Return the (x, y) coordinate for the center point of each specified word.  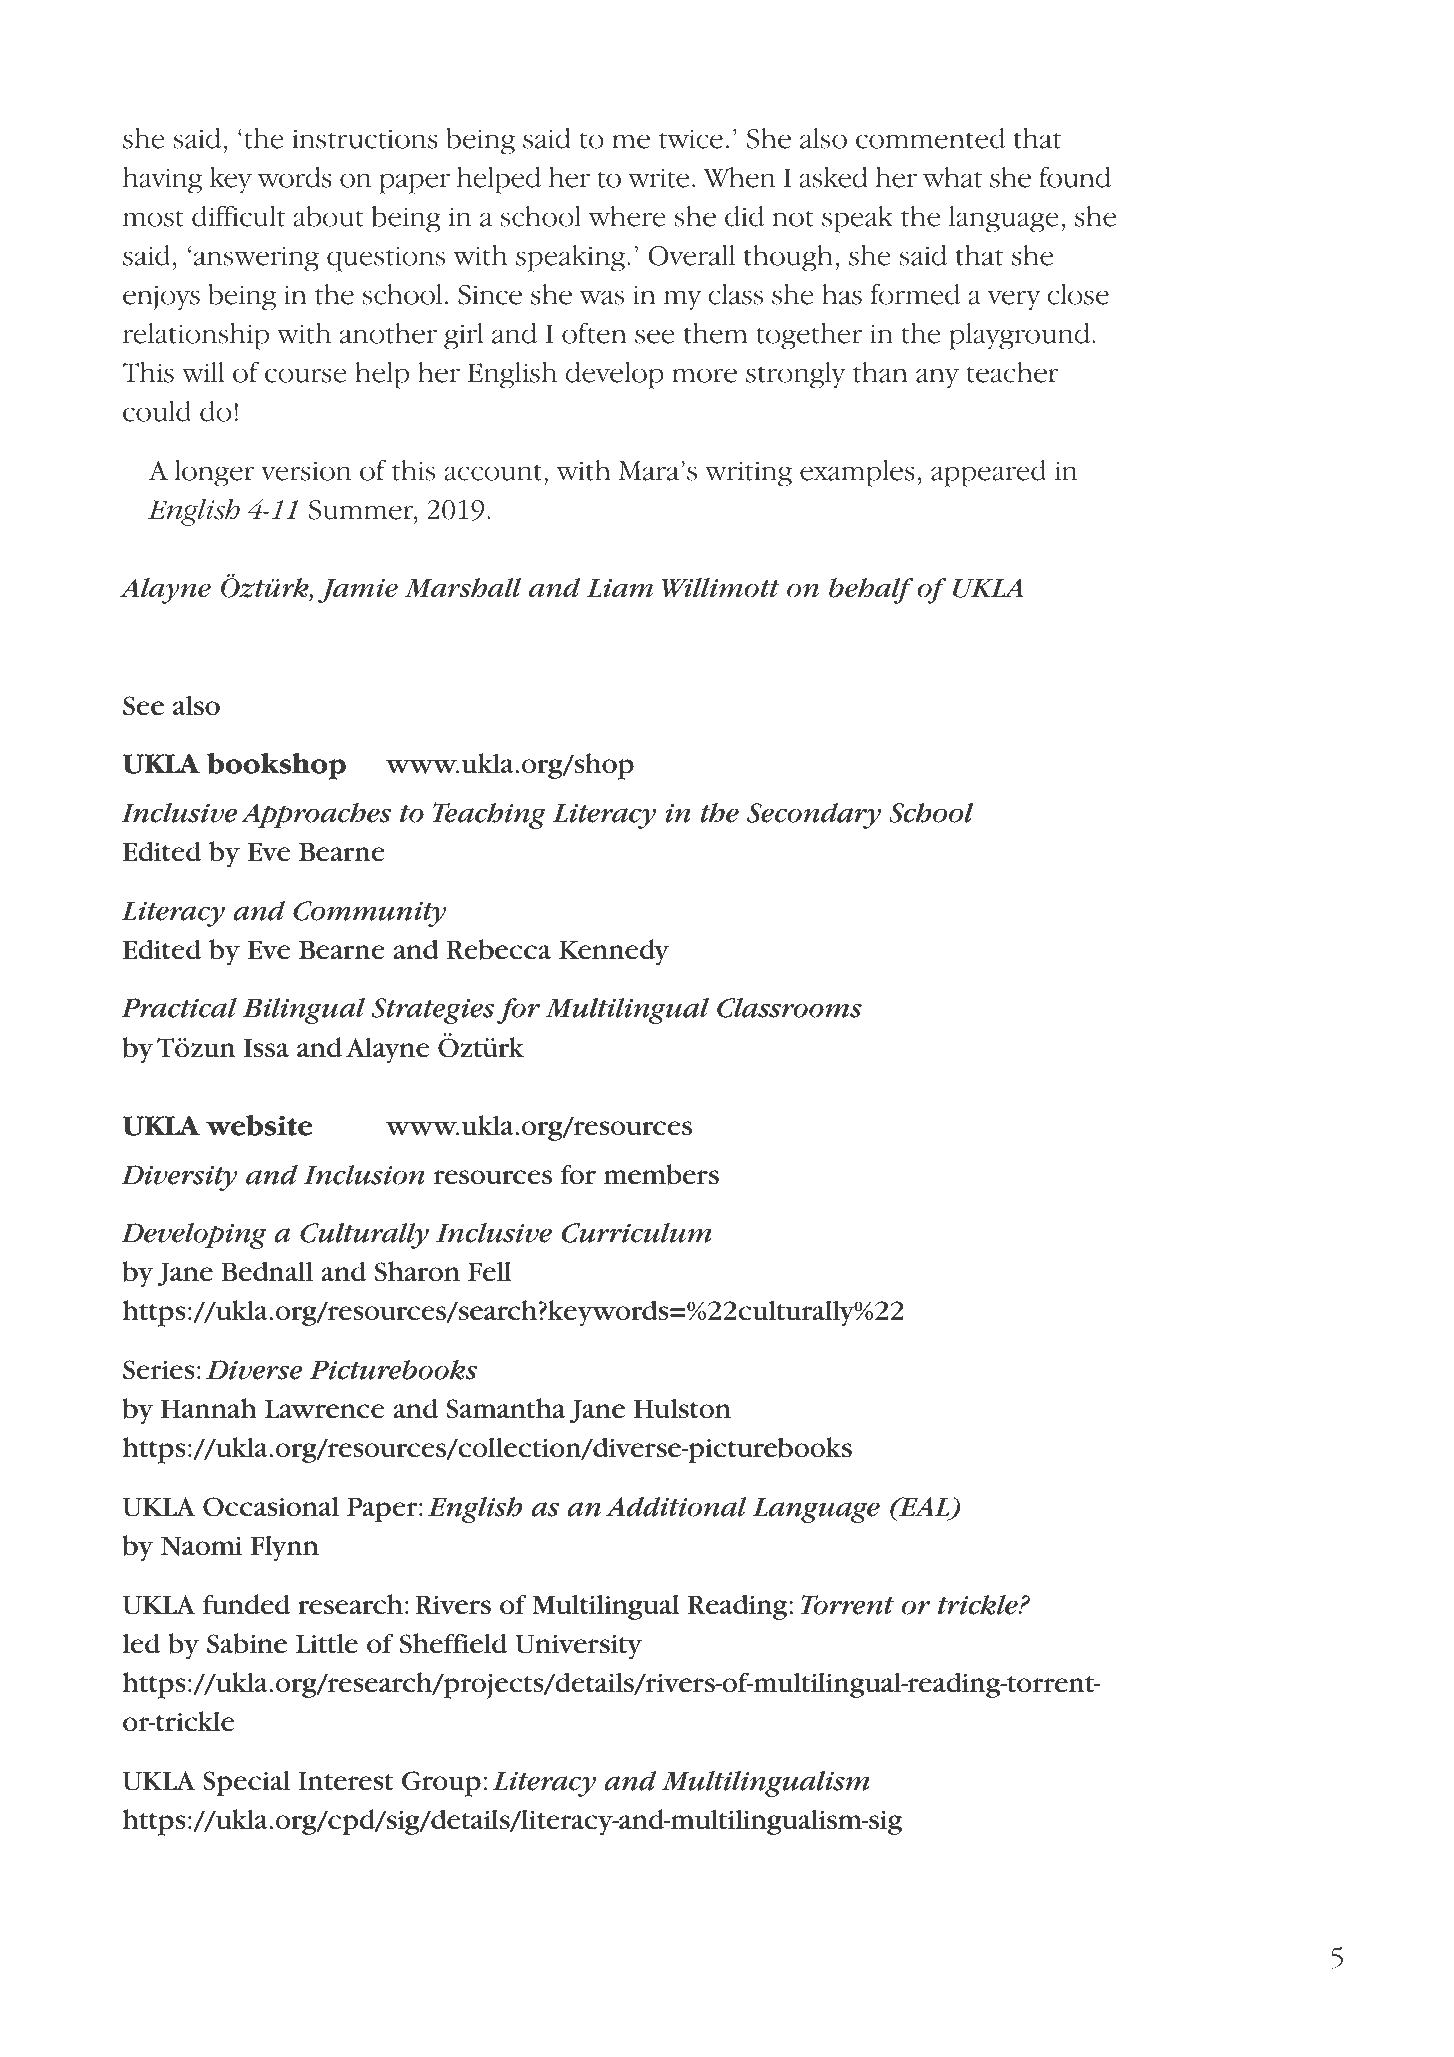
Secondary (814, 816)
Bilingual (304, 1011)
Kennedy (614, 952)
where (627, 216)
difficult (238, 216)
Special (246, 1784)
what (952, 177)
